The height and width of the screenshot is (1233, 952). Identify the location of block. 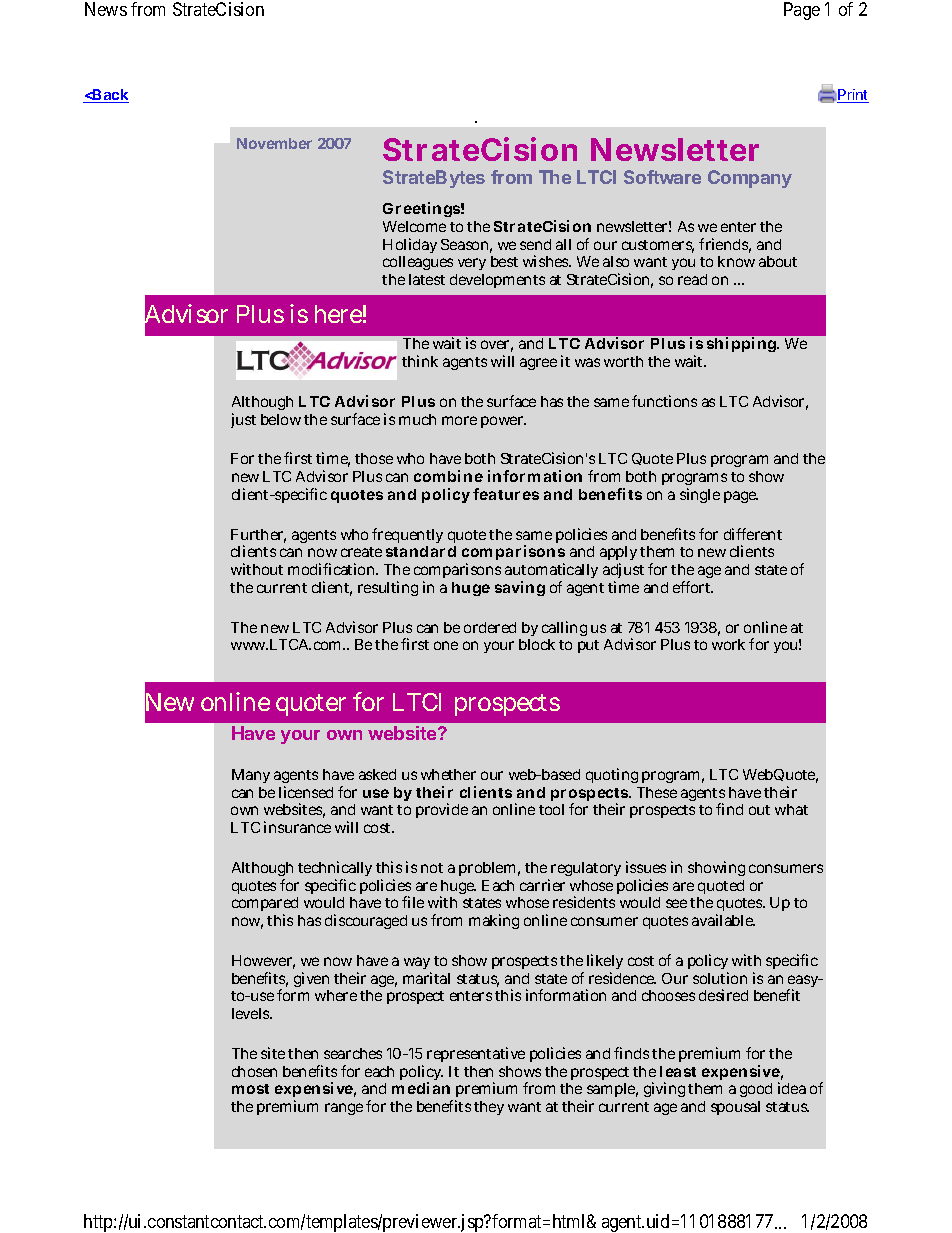
(537, 644).
